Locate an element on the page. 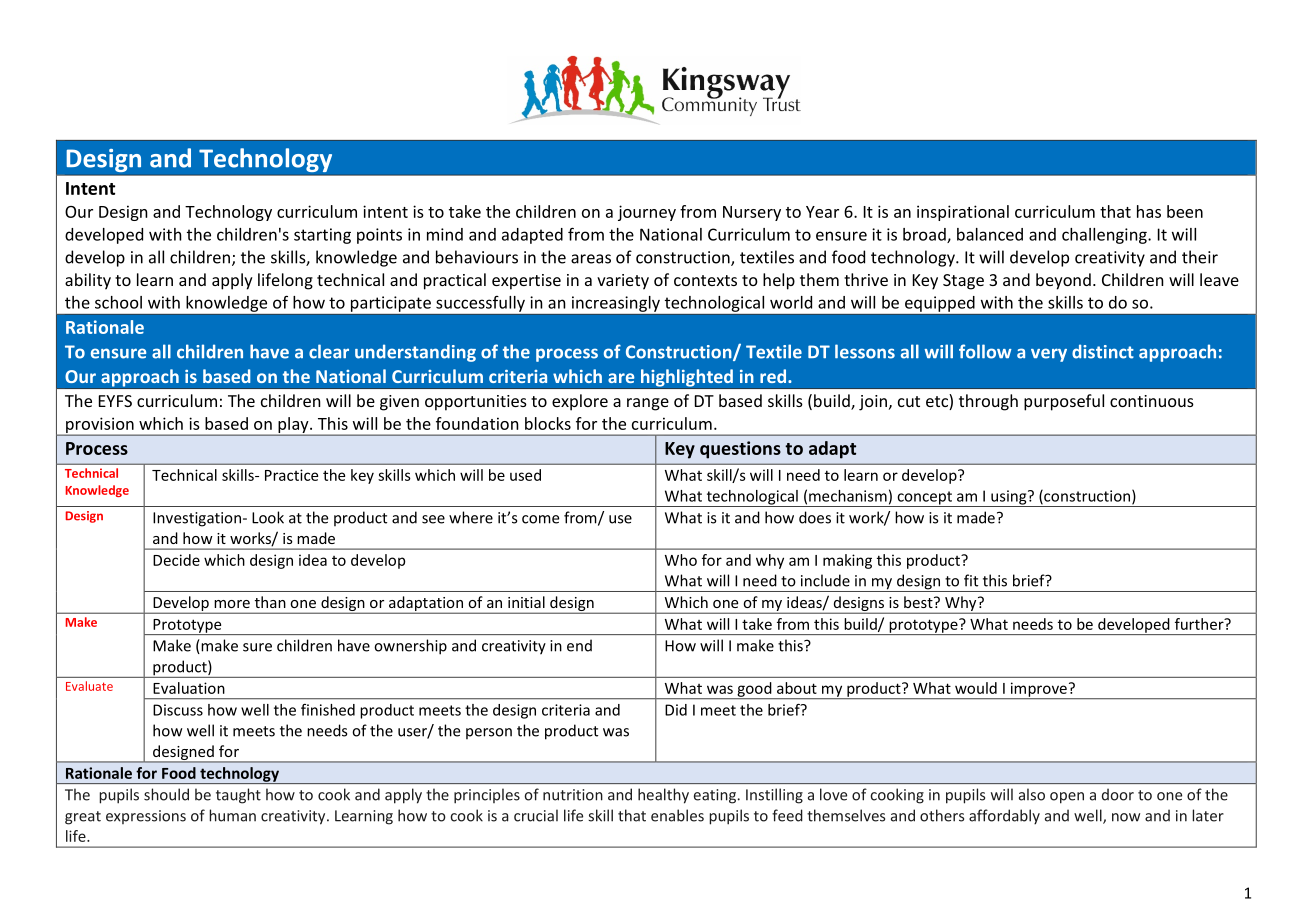 The height and width of the document is (924, 1308). come is located at coordinates (540, 519).
